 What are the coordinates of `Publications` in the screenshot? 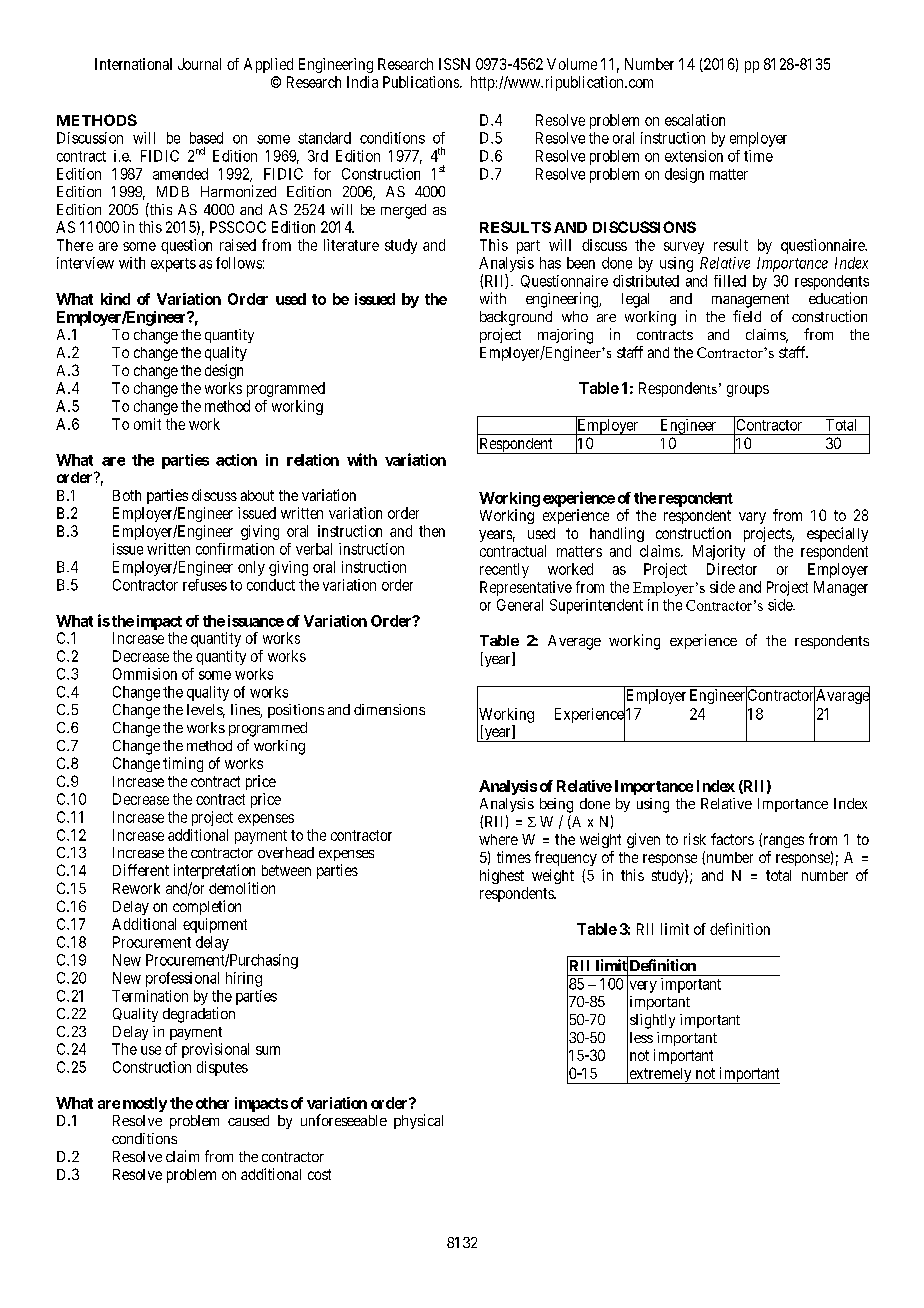 It's located at (422, 82).
